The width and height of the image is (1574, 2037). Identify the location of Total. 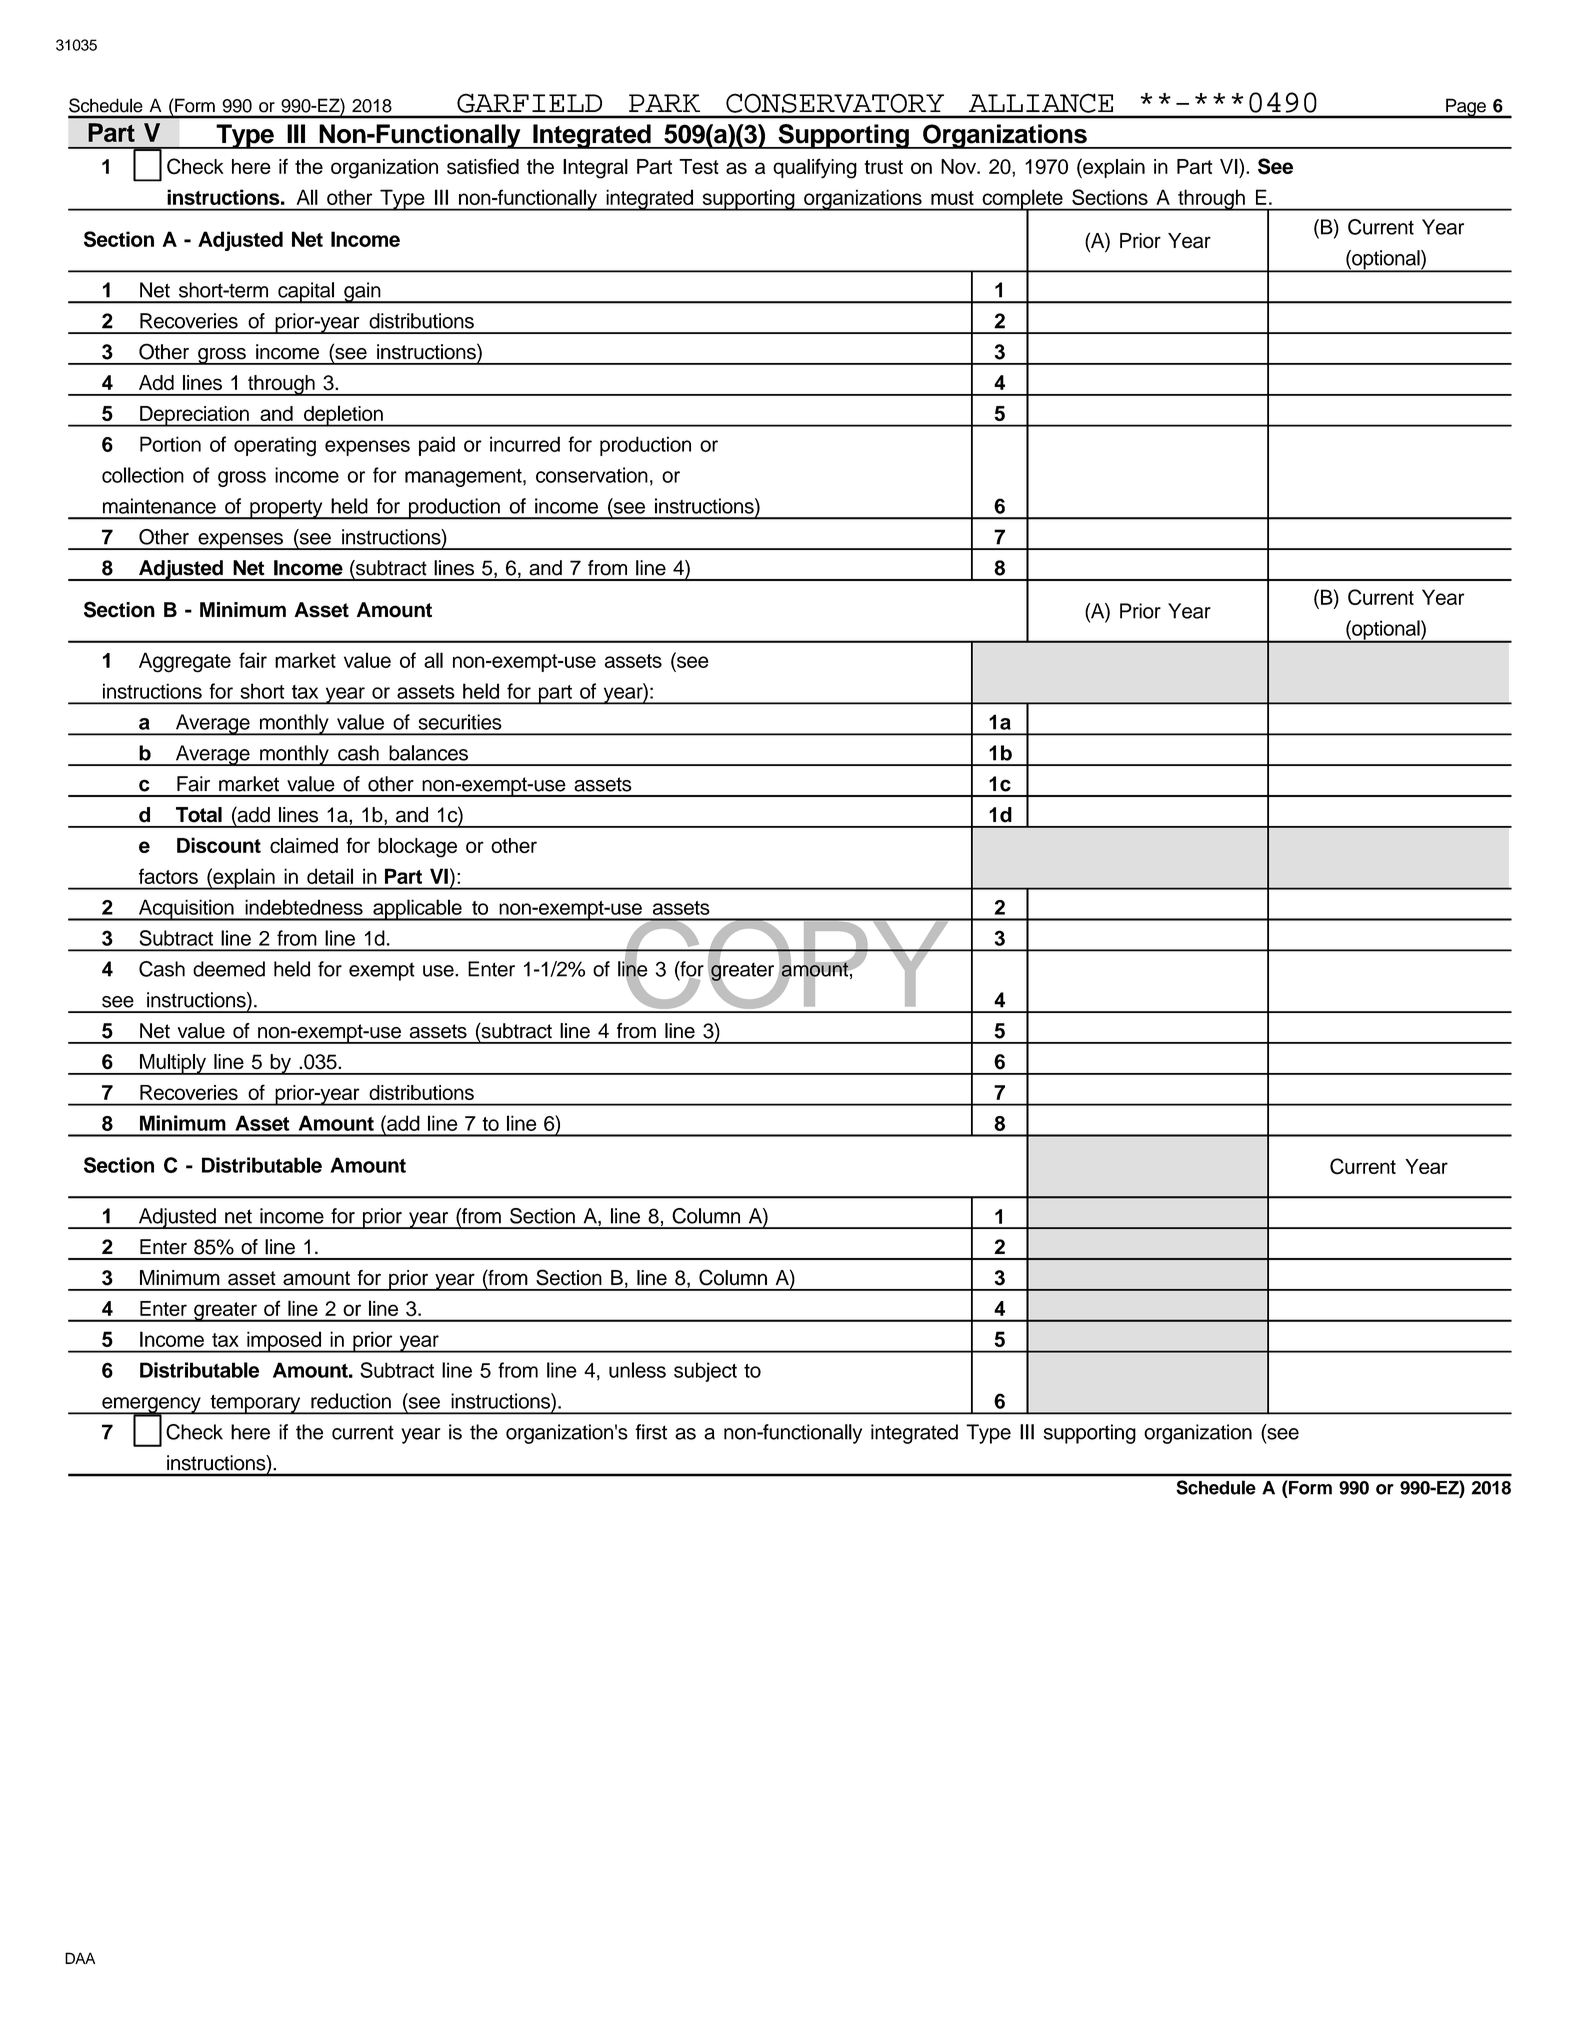
(199, 815).
